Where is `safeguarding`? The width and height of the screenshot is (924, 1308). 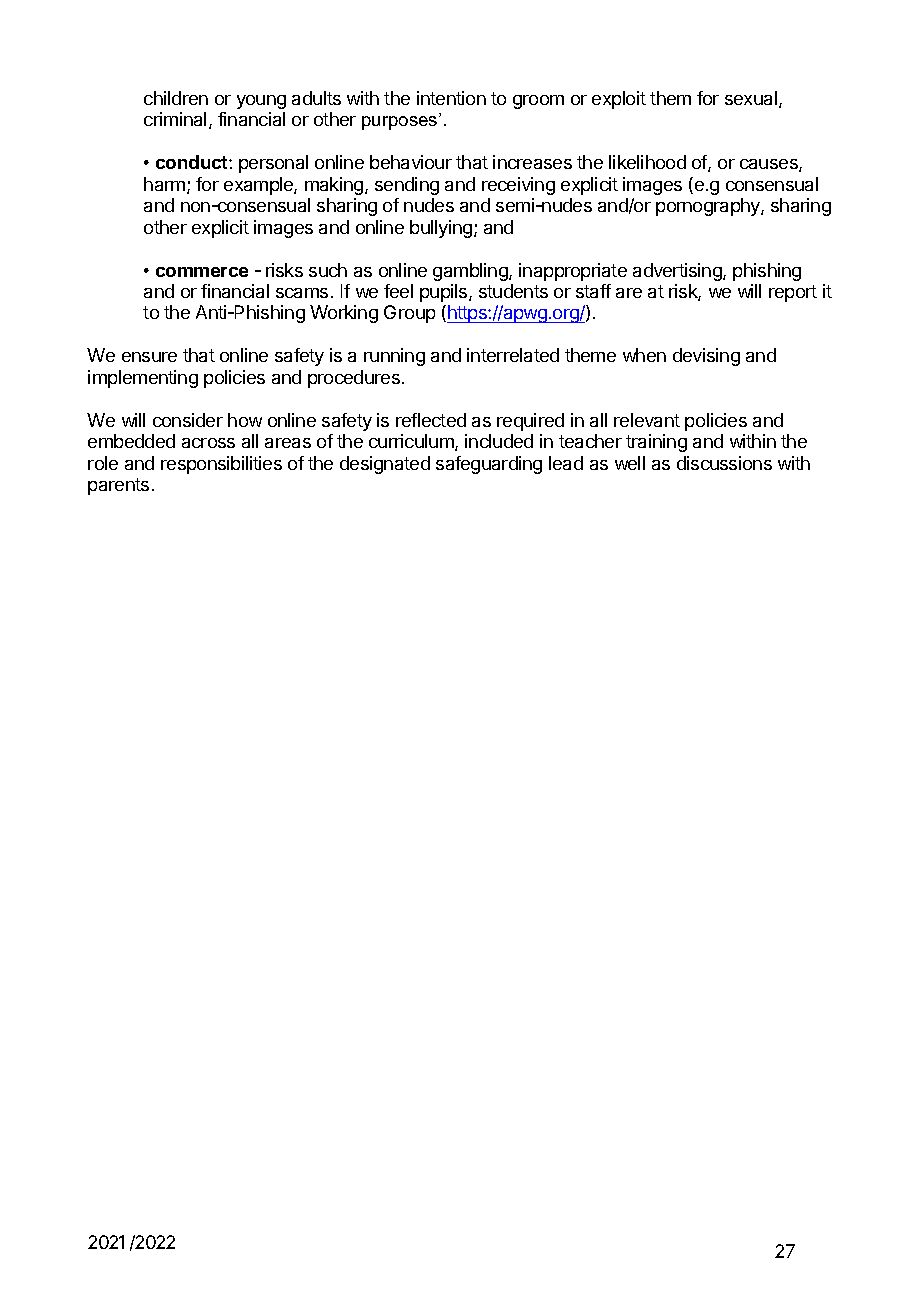
safeguarding is located at coordinates (489, 465).
